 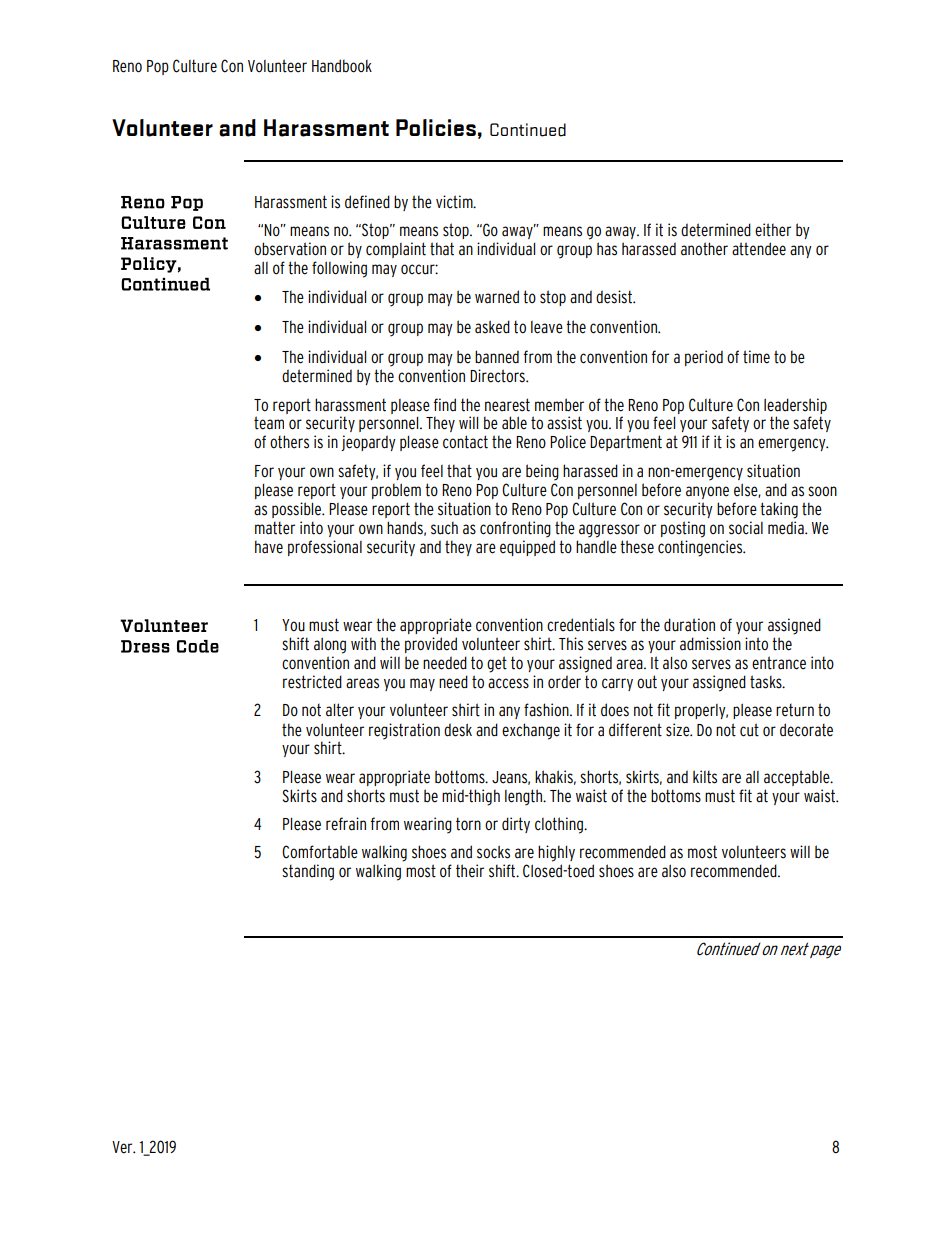 What do you see at coordinates (269, 423) in the page?
I see `team` at bounding box center [269, 423].
